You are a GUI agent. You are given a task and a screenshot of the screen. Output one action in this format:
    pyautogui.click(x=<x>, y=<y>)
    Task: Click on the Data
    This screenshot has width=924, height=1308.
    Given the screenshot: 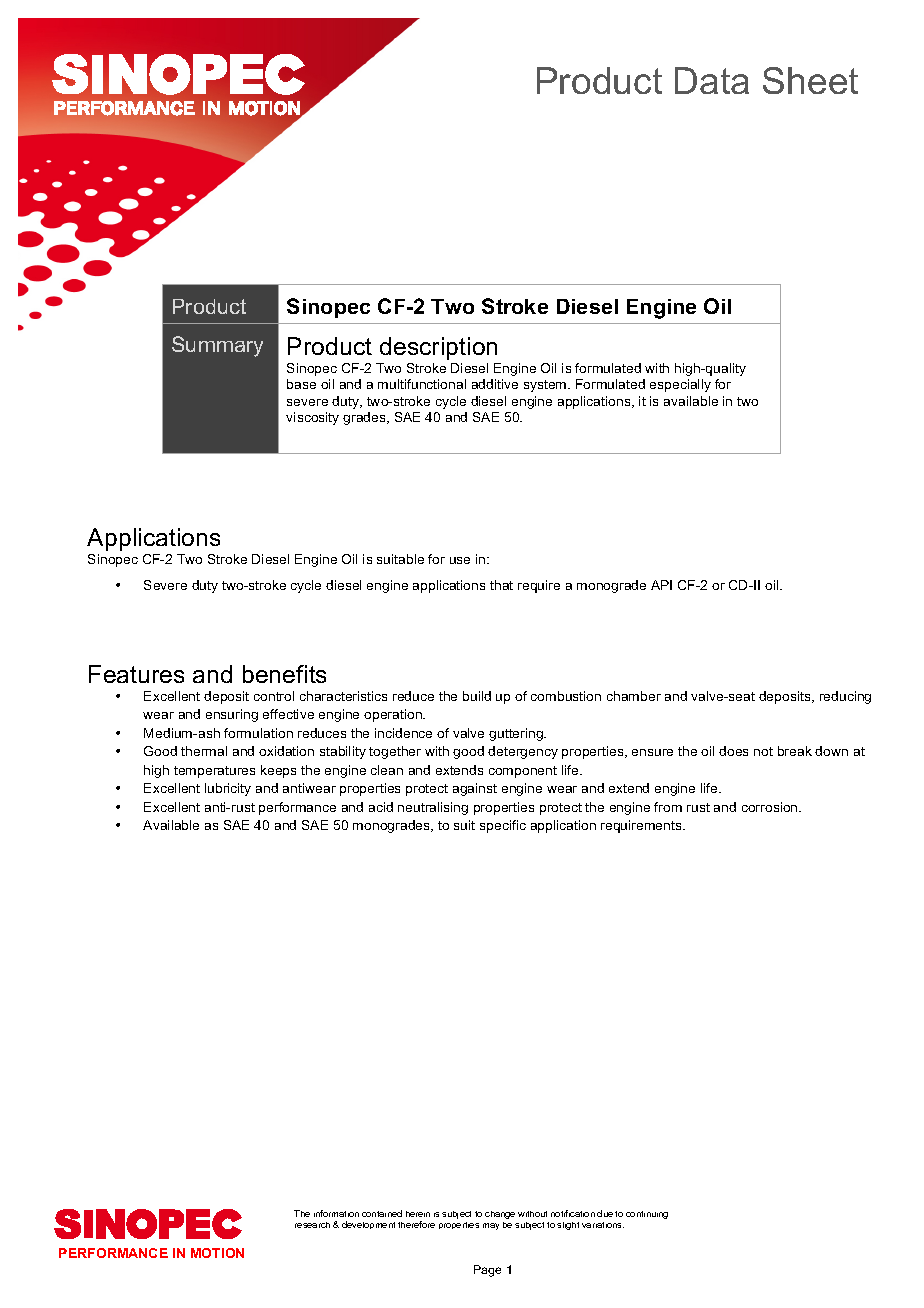 What is the action you would take?
    pyautogui.click(x=712, y=80)
